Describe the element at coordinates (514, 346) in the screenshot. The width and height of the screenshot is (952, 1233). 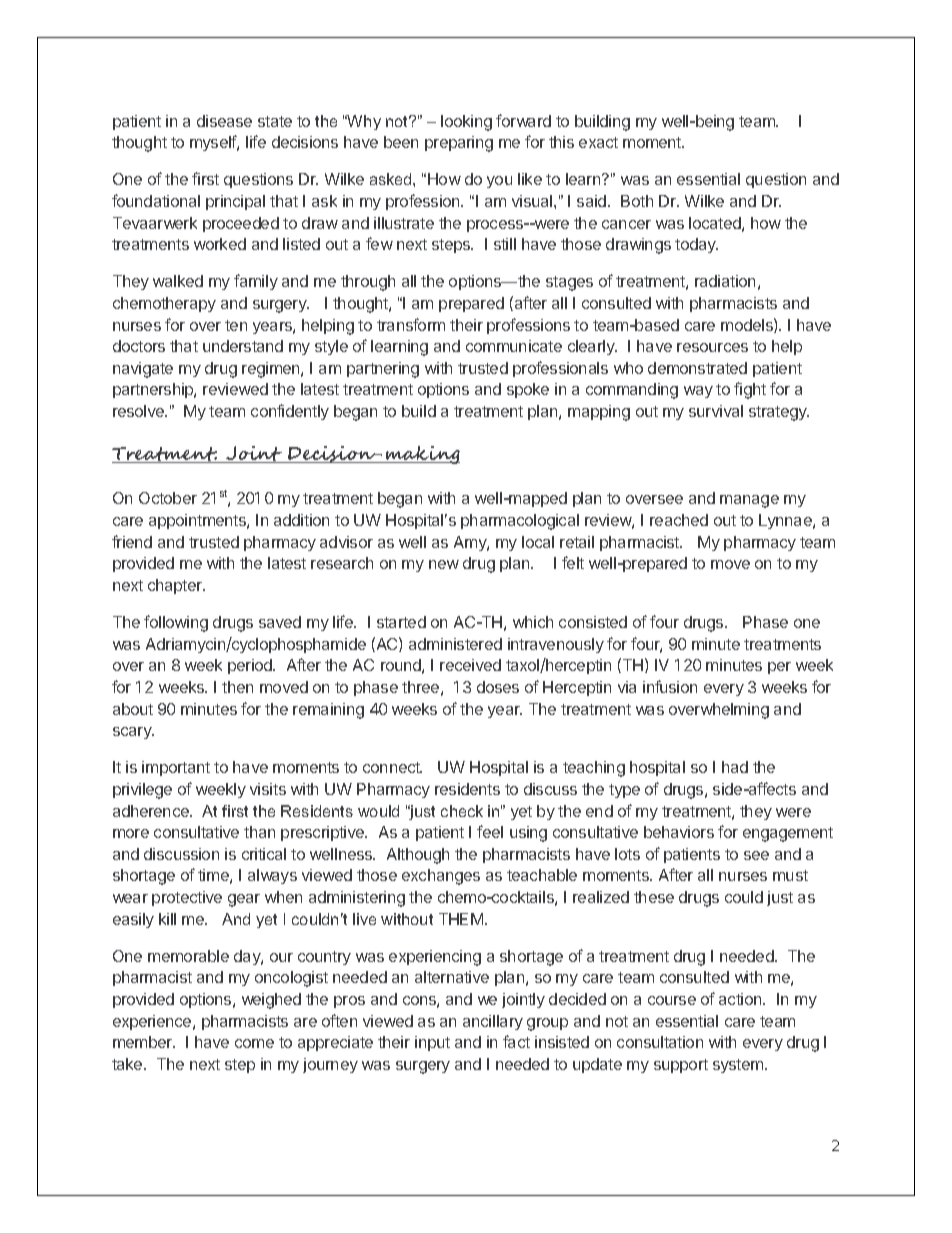
I see `communicate` at that location.
